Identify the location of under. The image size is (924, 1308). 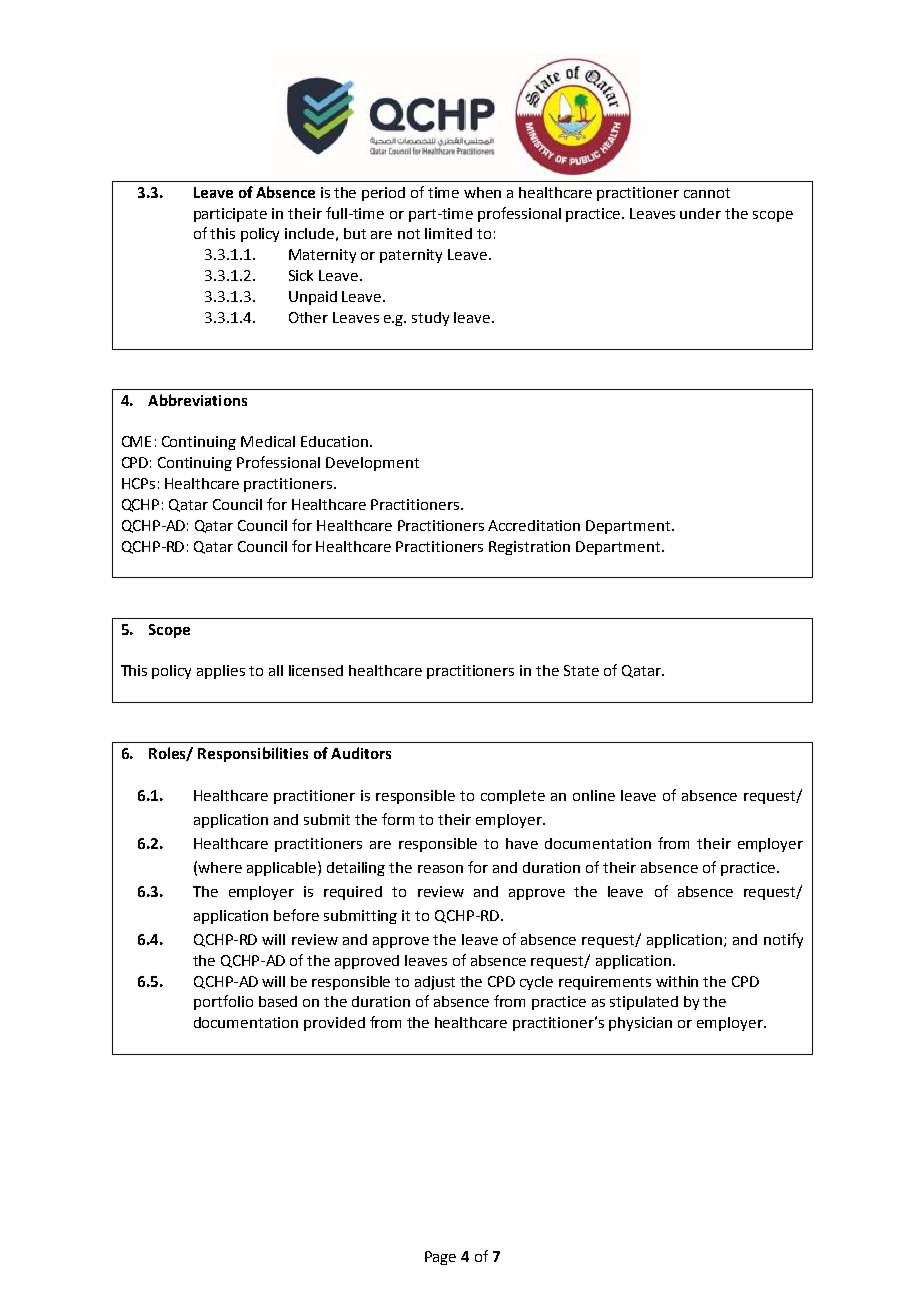
(700, 213).
